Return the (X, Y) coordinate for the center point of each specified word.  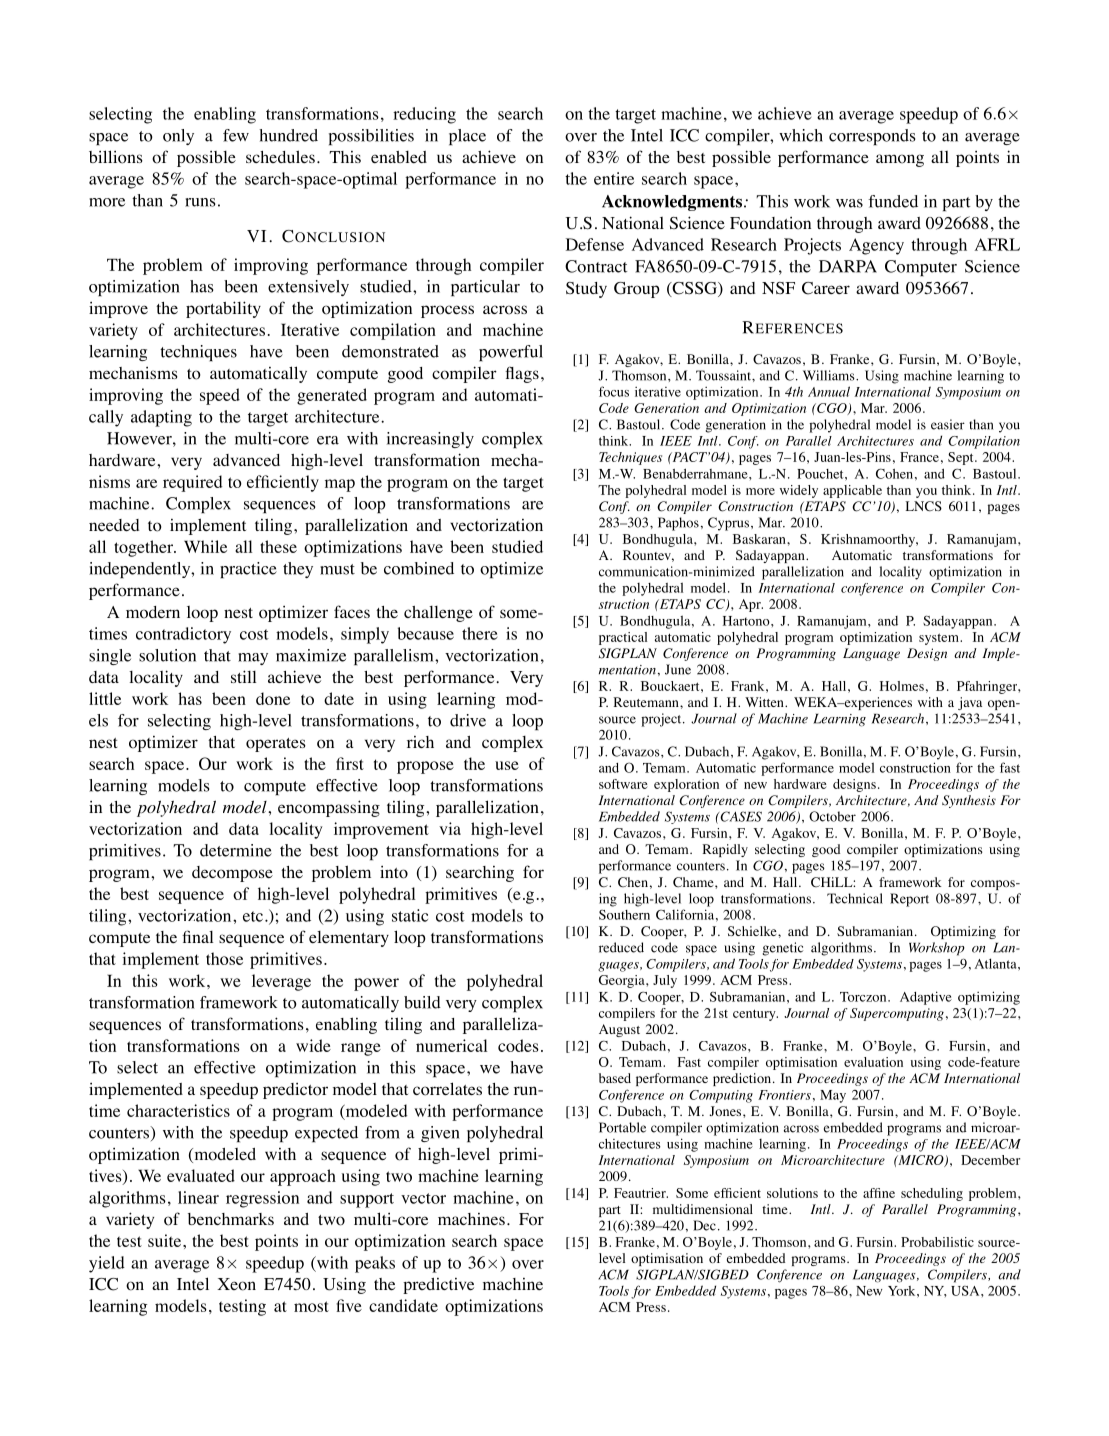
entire (614, 178)
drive (468, 720)
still (243, 676)
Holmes (902, 686)
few (236, 135)
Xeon (236, 1284)
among (900, 160)
